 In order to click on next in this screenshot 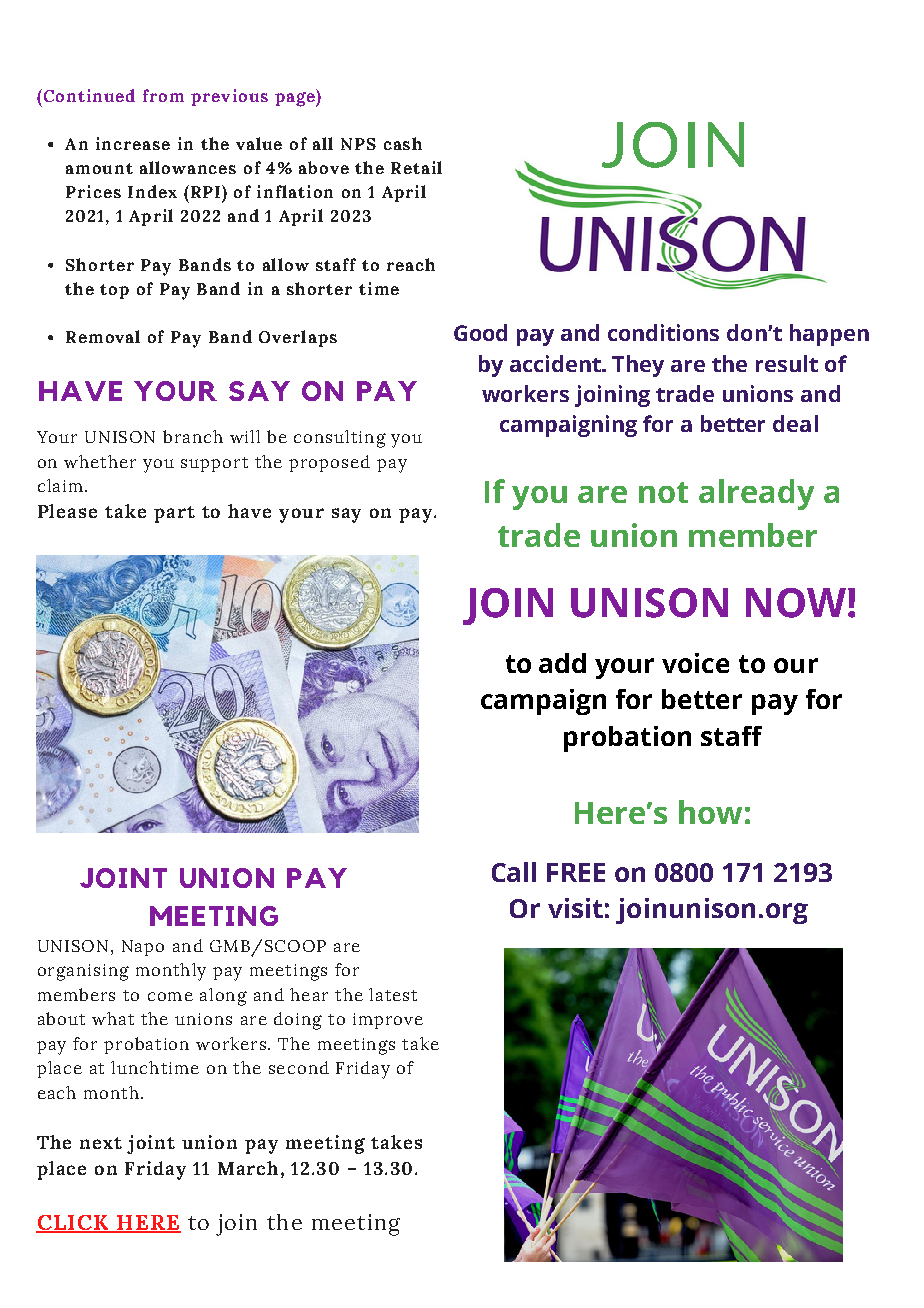, I will do `click(101, 1143)`.
